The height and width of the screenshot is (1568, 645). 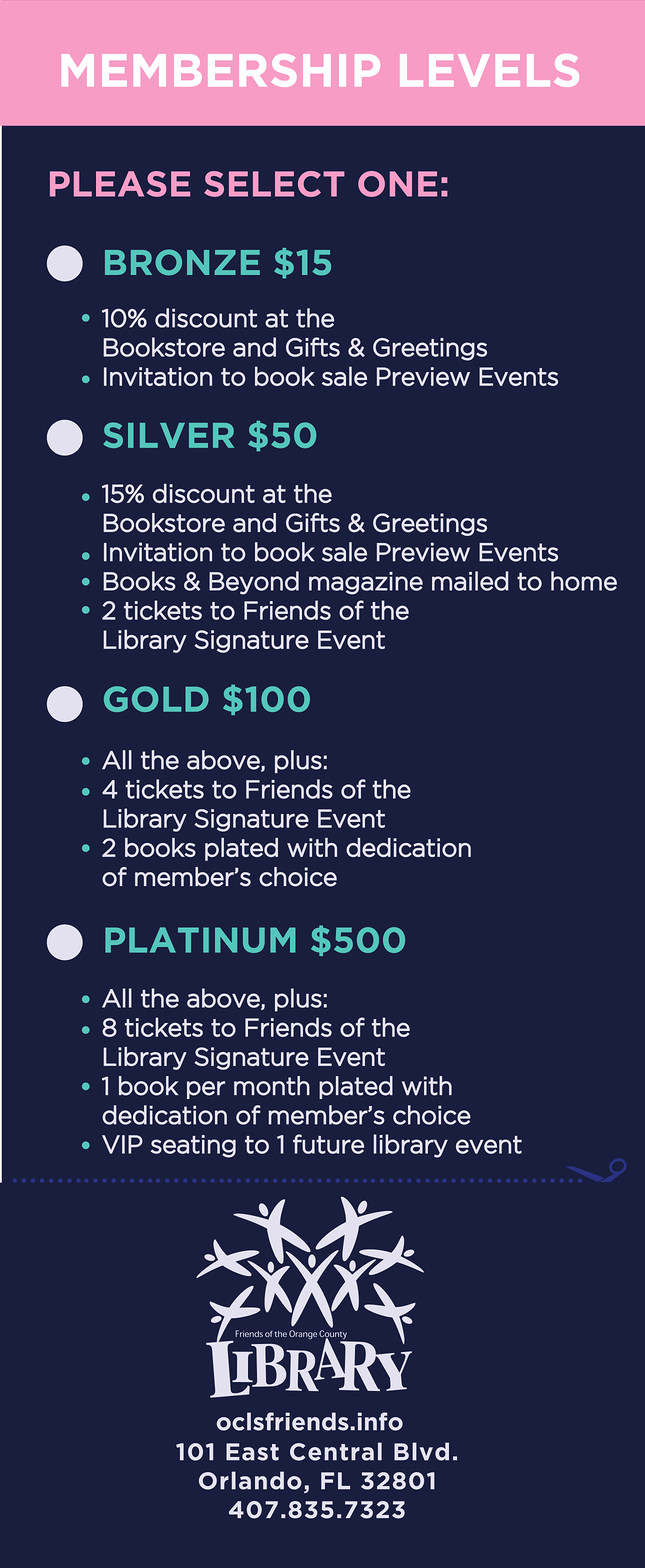 I want to click on East, so click(x=252, y=1452).
